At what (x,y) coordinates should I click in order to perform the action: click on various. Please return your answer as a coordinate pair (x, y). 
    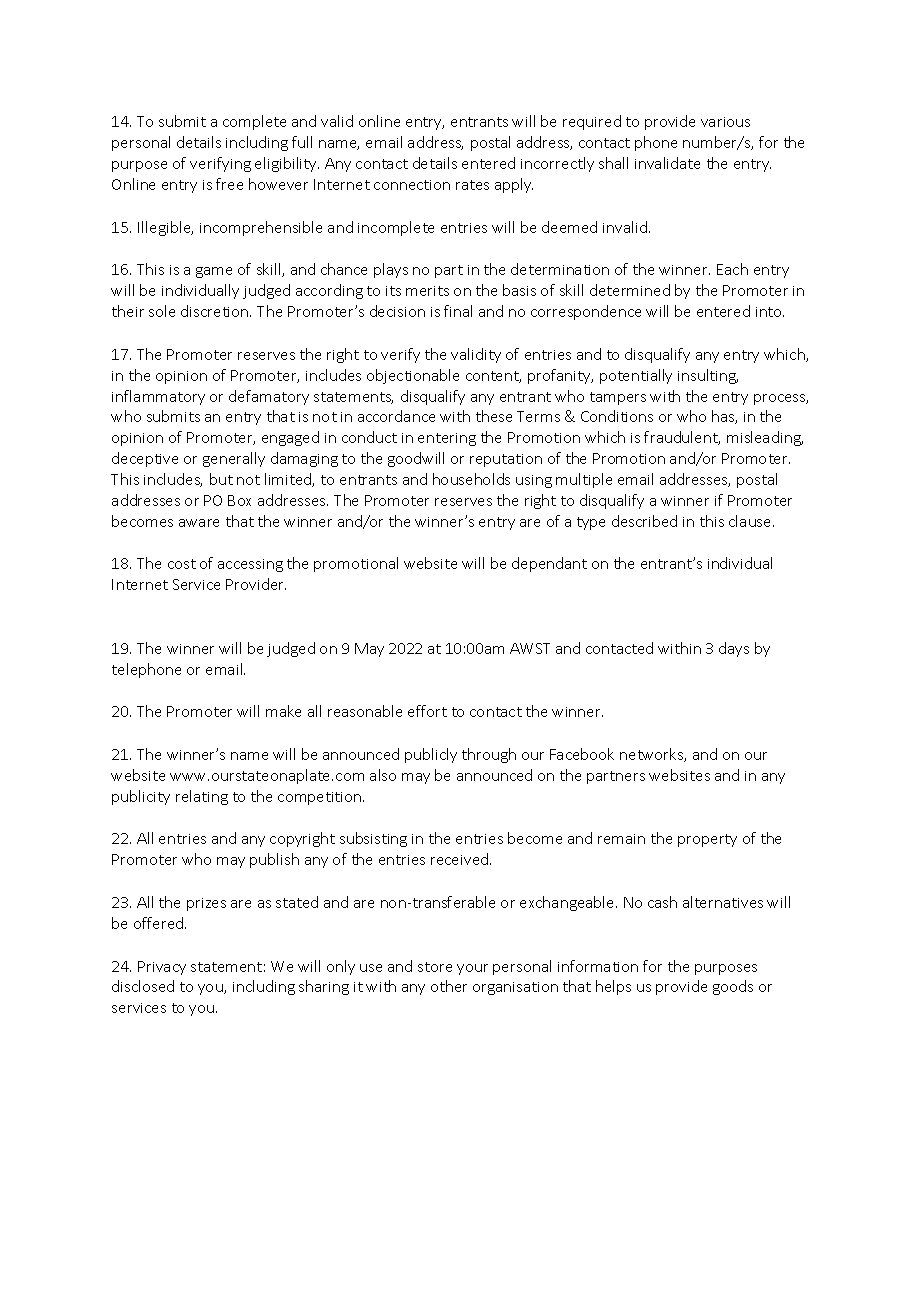
    Looking at the image, I should click on (725, 122).
